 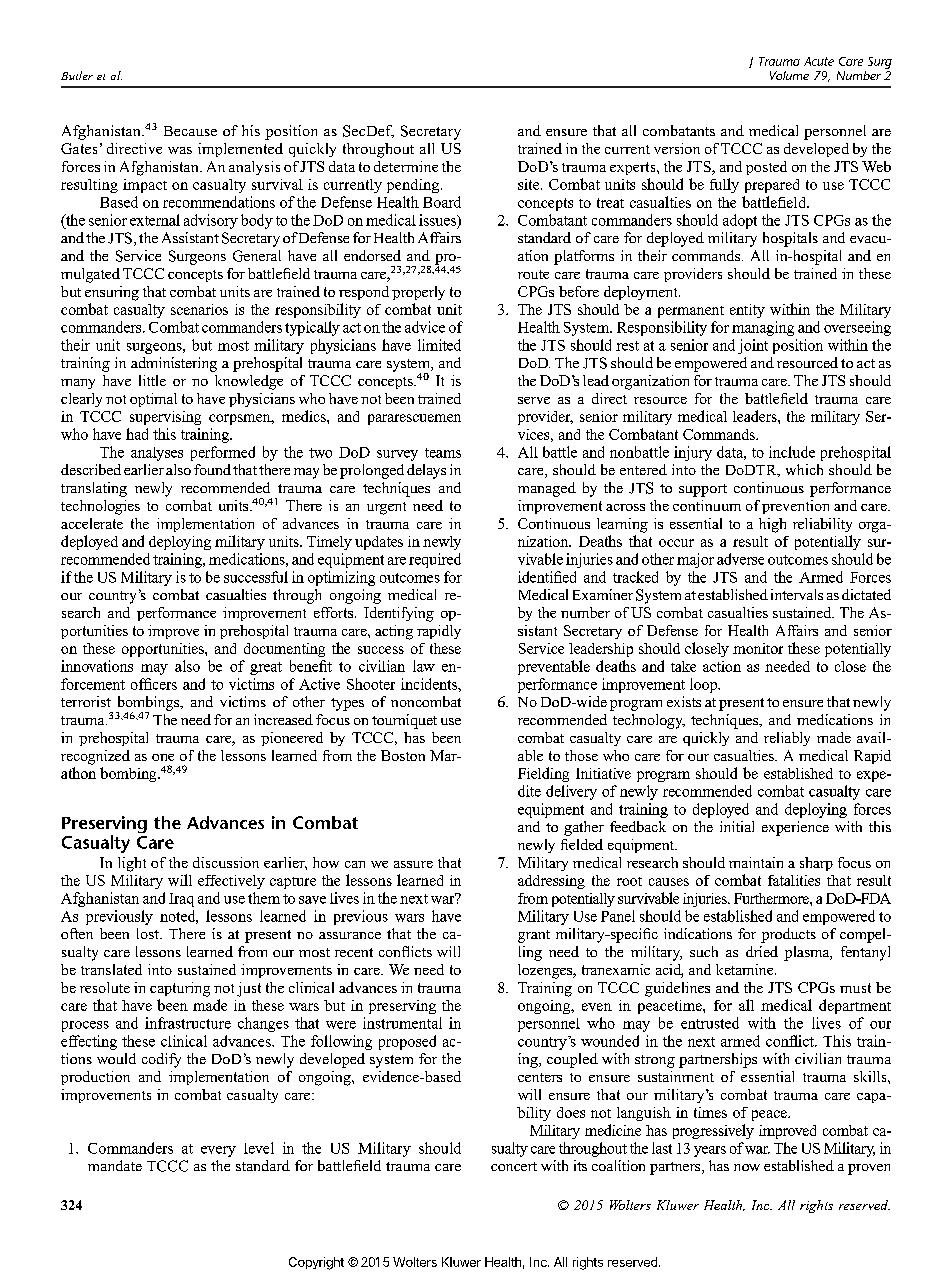 I want to click on capturing, so click(x=180, y=989).
